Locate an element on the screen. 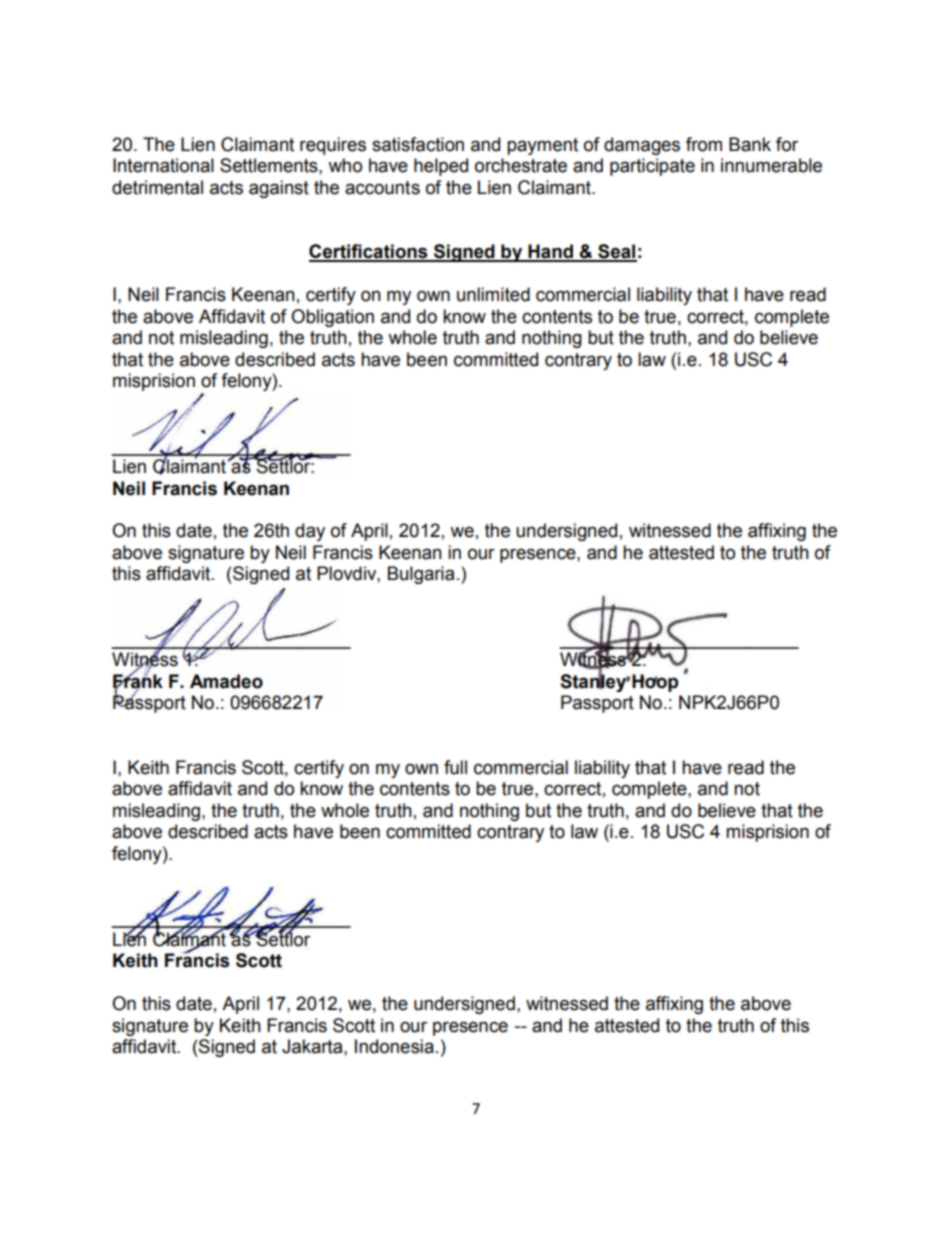 The image size is (952, 1233). Indonesia is located at coordinates (394, 1046).
